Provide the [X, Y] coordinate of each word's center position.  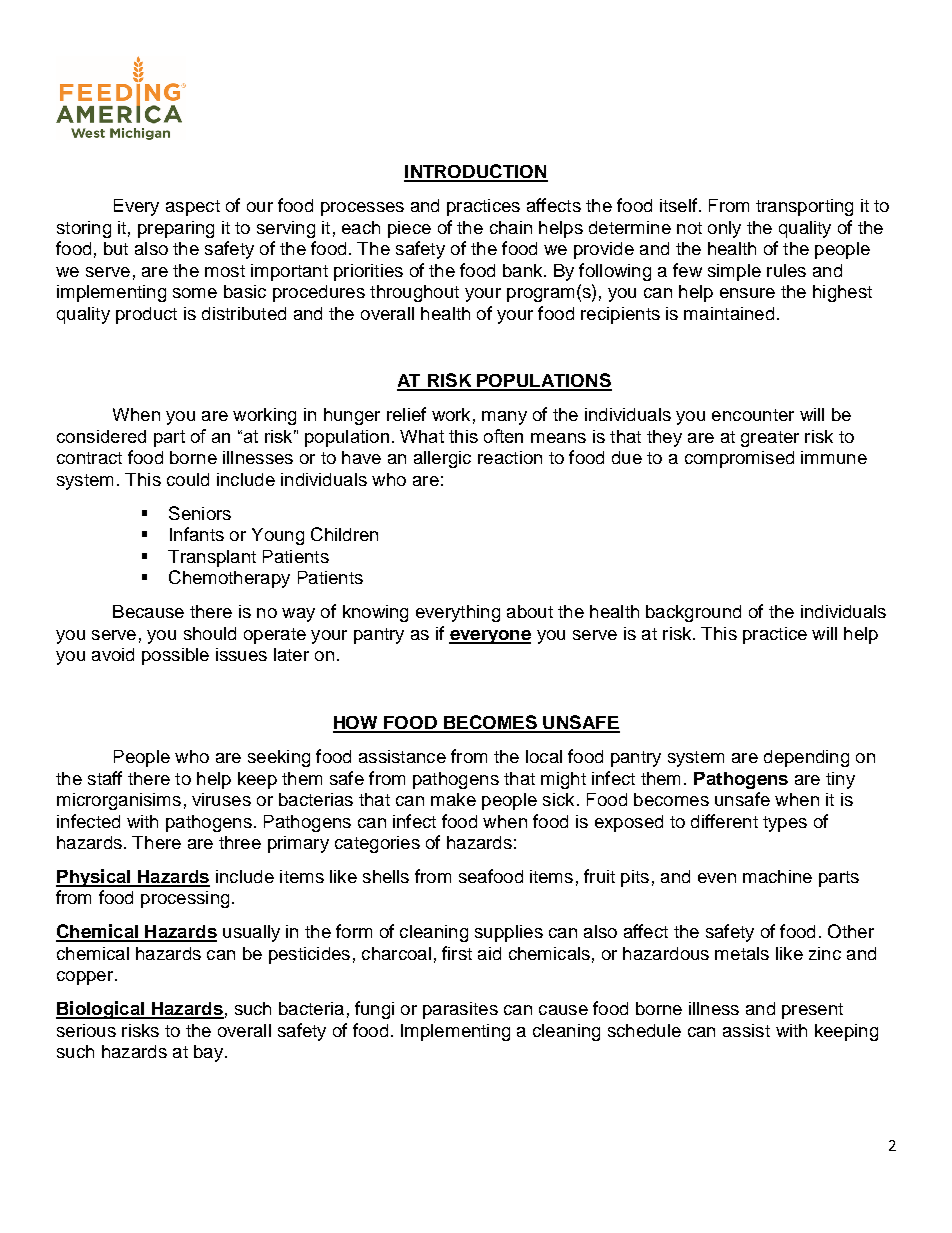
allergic [442, 459]
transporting [804, 207]
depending [806, 758]
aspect [193, 208]
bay [208, 1053]
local [544, 756]
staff [105, 778]
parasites [460, 1010]
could [188, 479]
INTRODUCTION [476, 172]
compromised [739, 459]
